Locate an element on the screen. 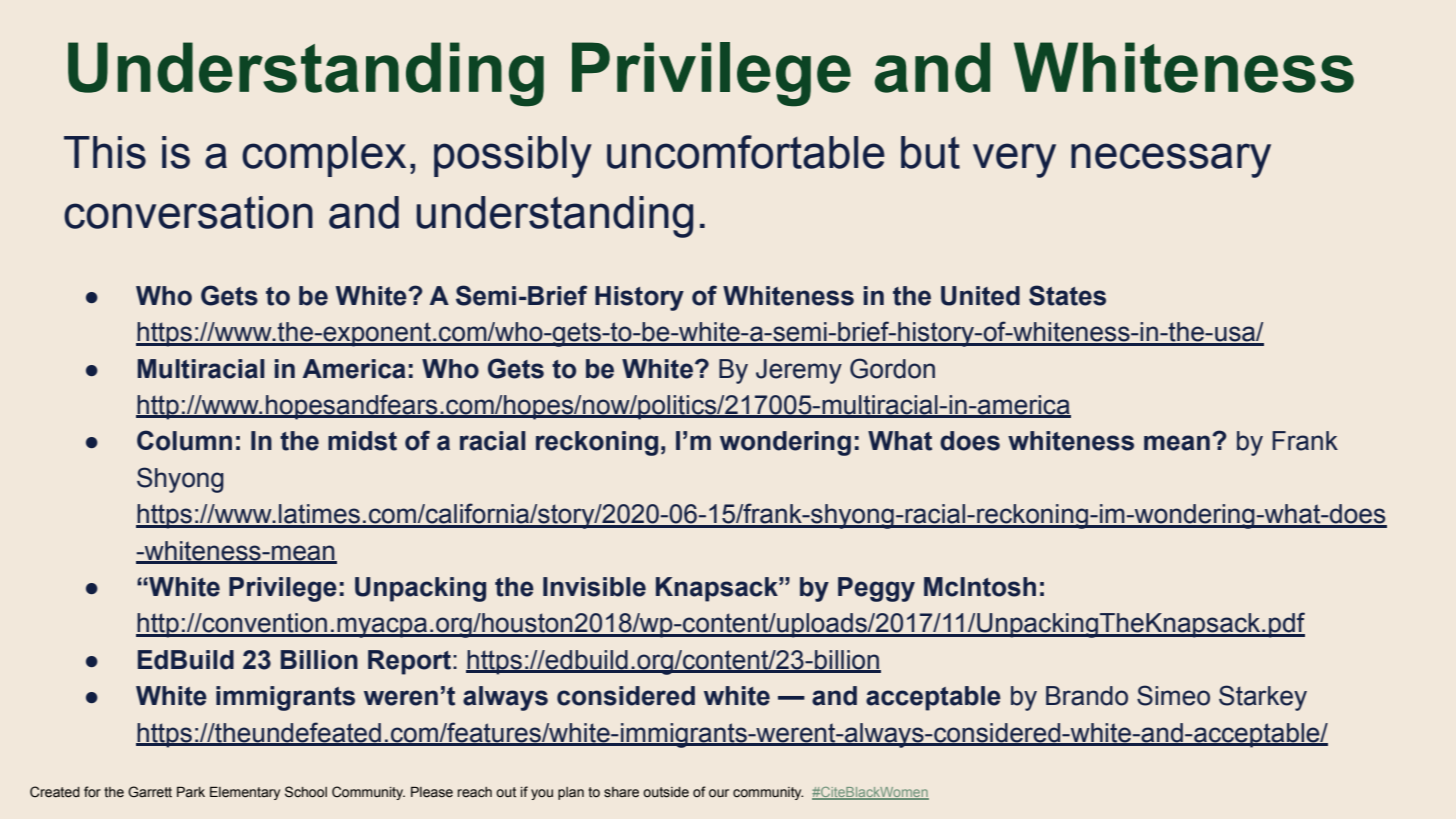  Gordon is located at coordinates (892, 368).
